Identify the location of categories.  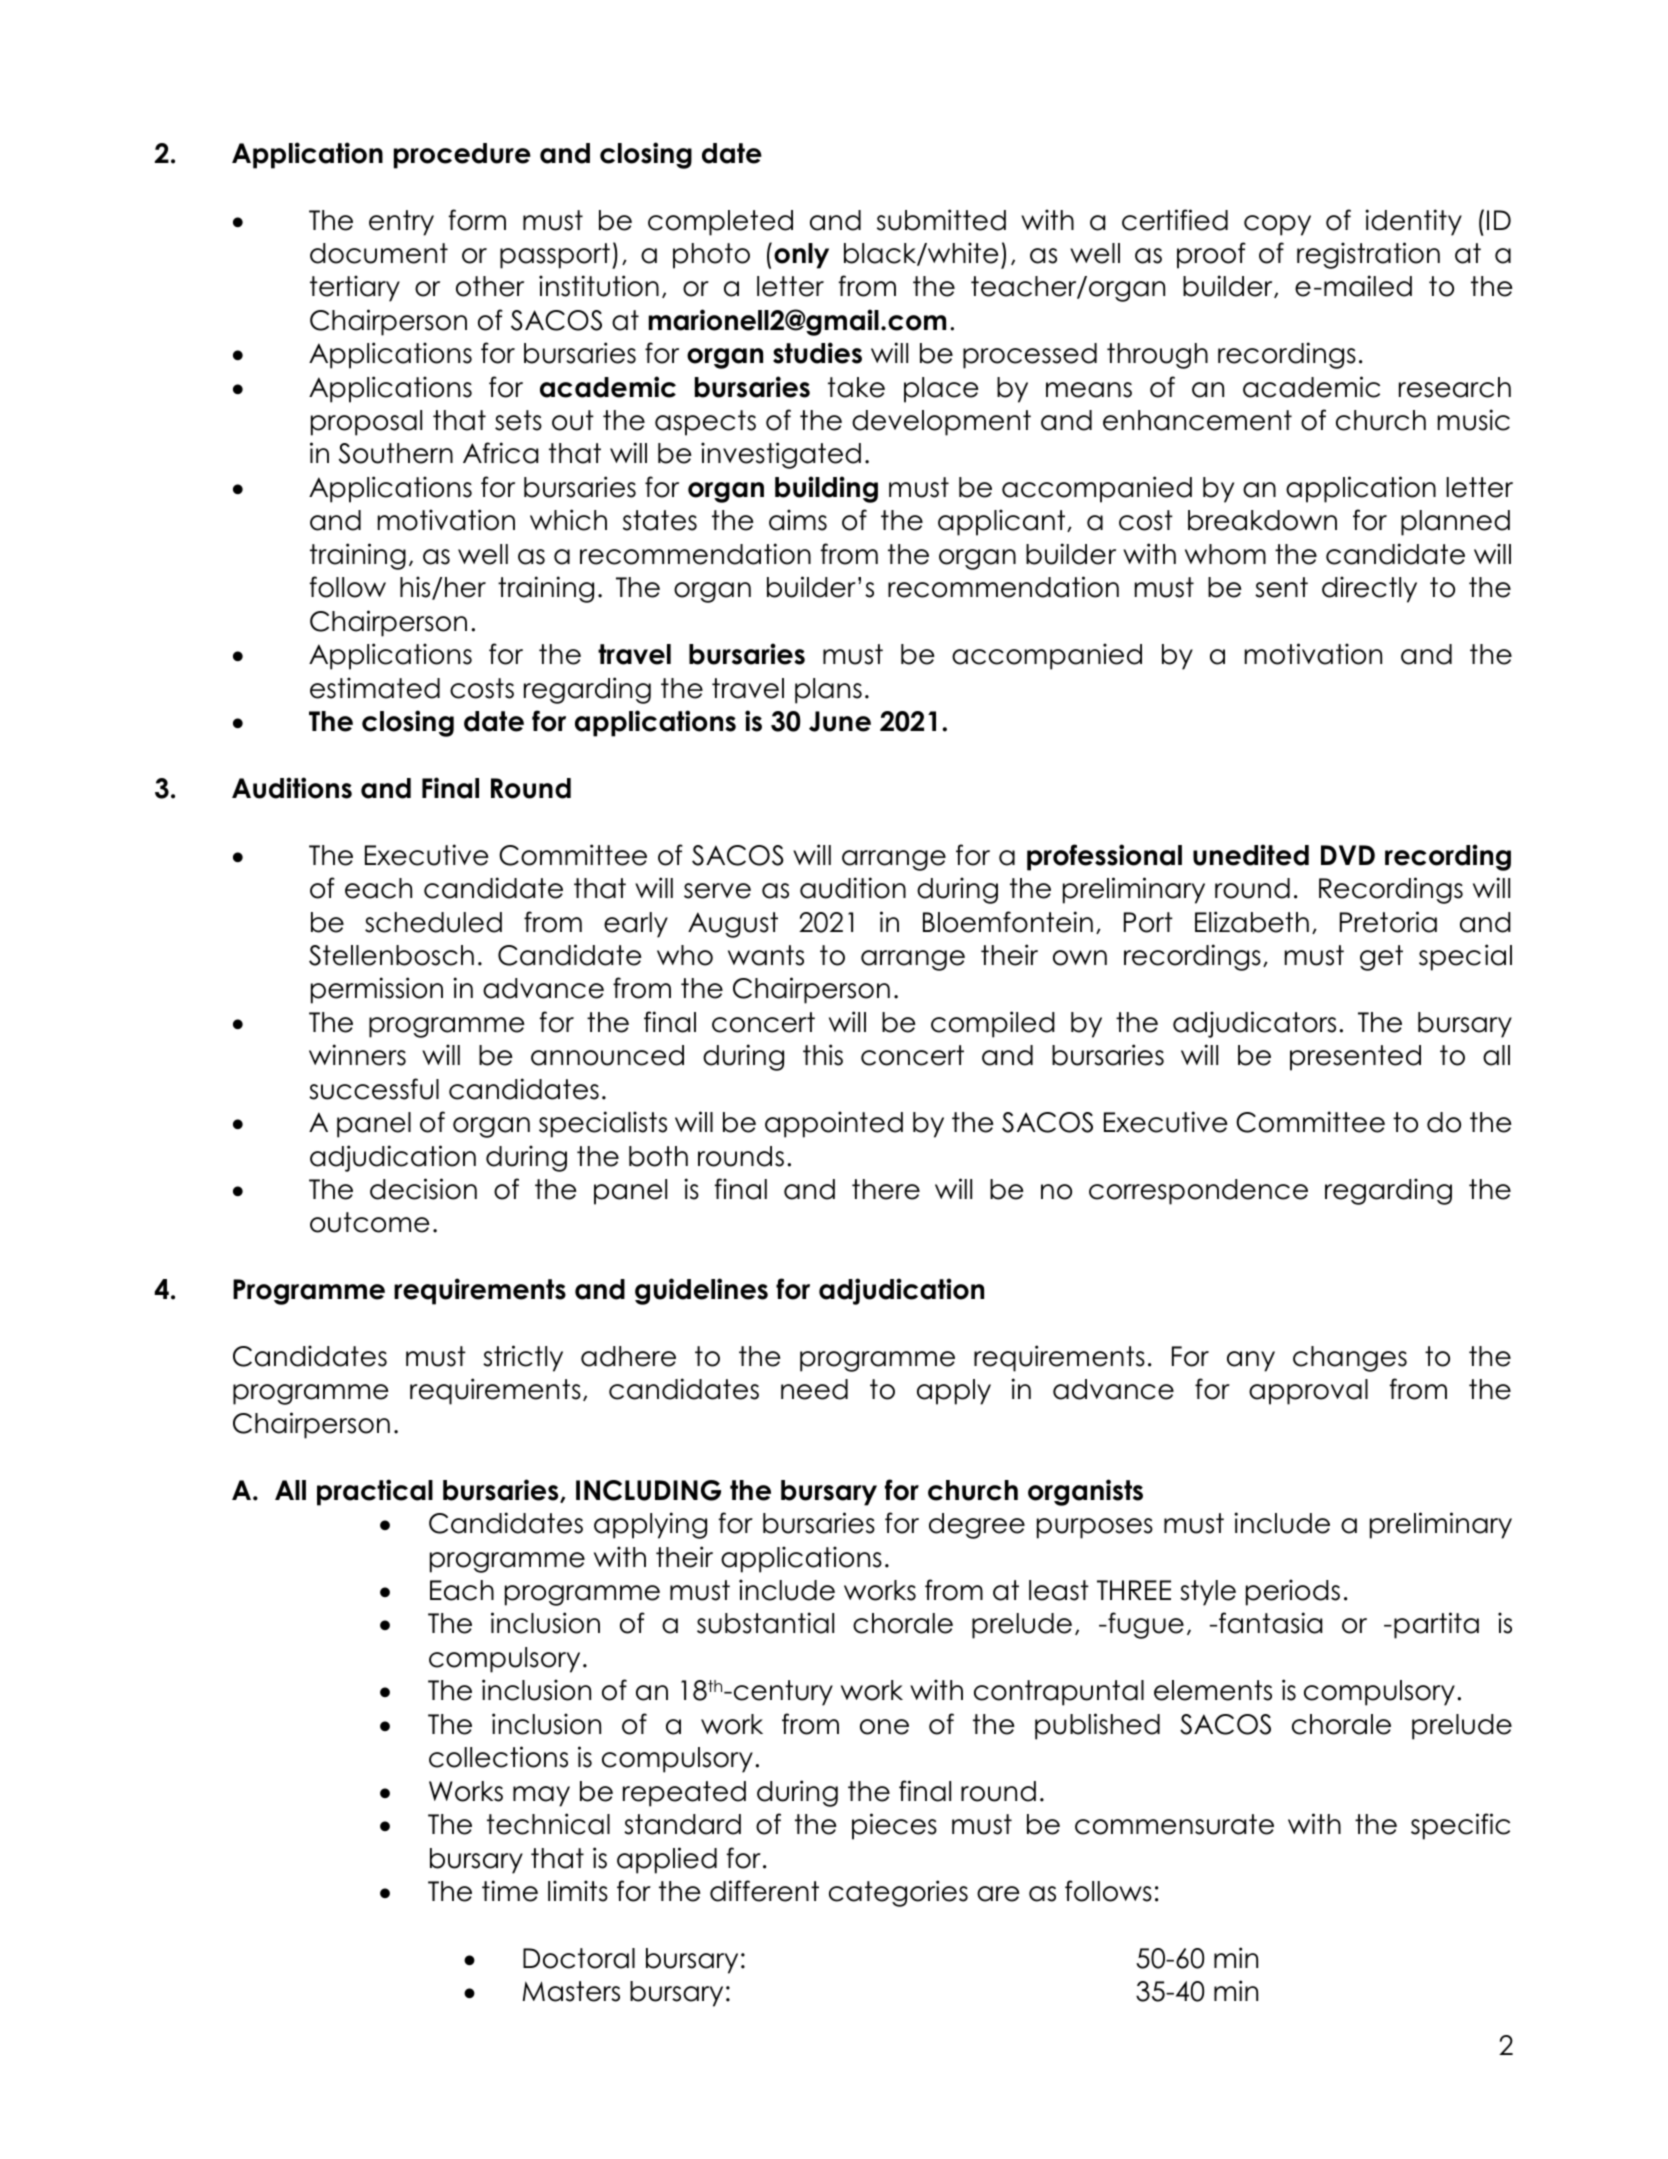
(898, 1893).
